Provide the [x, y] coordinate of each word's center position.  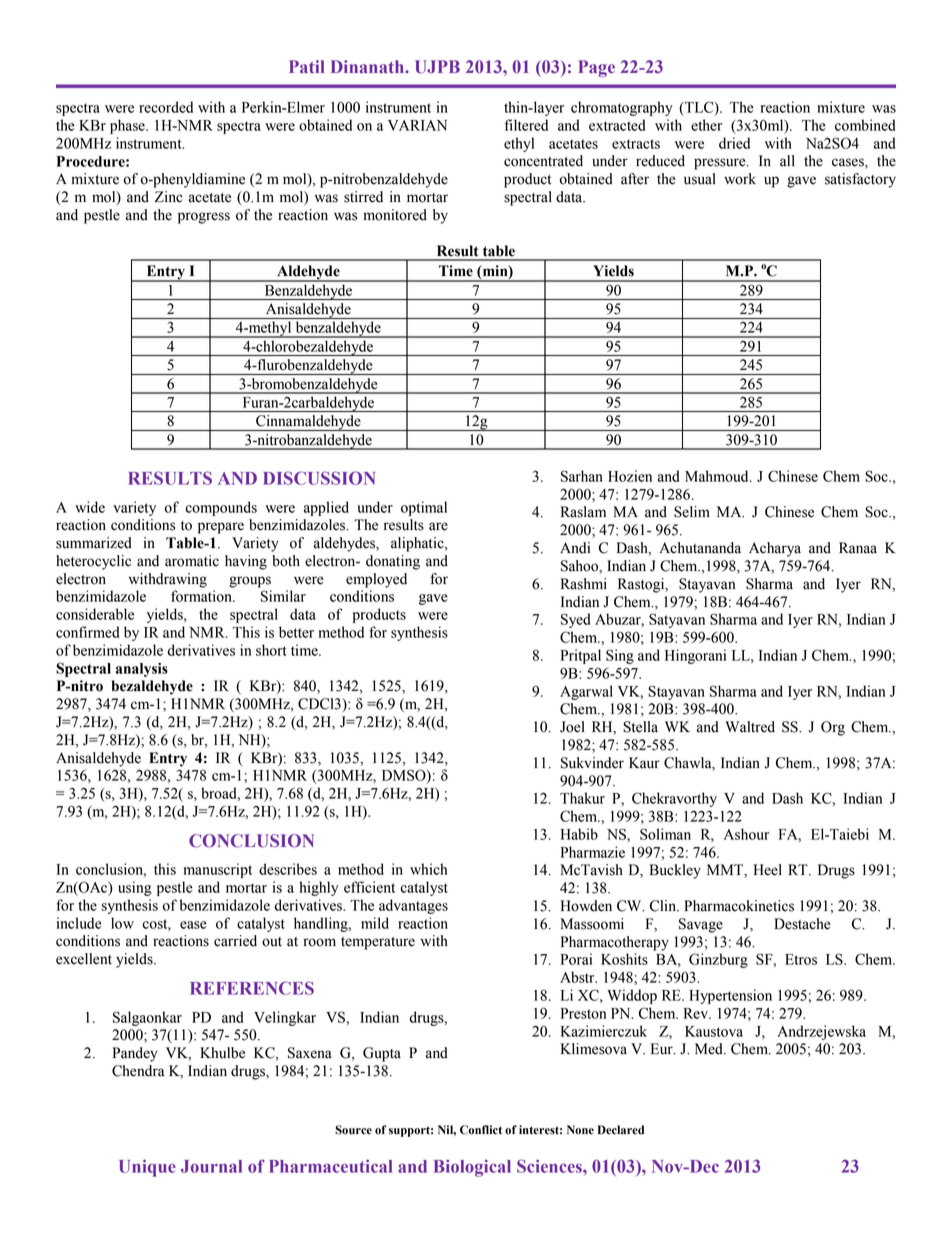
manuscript [218, 870]
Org [833, 728]
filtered [526, 125]
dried [734, 143]
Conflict [481, 1130]
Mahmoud [718, 476]
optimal [424, 508]
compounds [221, 508]
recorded [166, 107]
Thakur [582, 798]
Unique [147, 1168]
